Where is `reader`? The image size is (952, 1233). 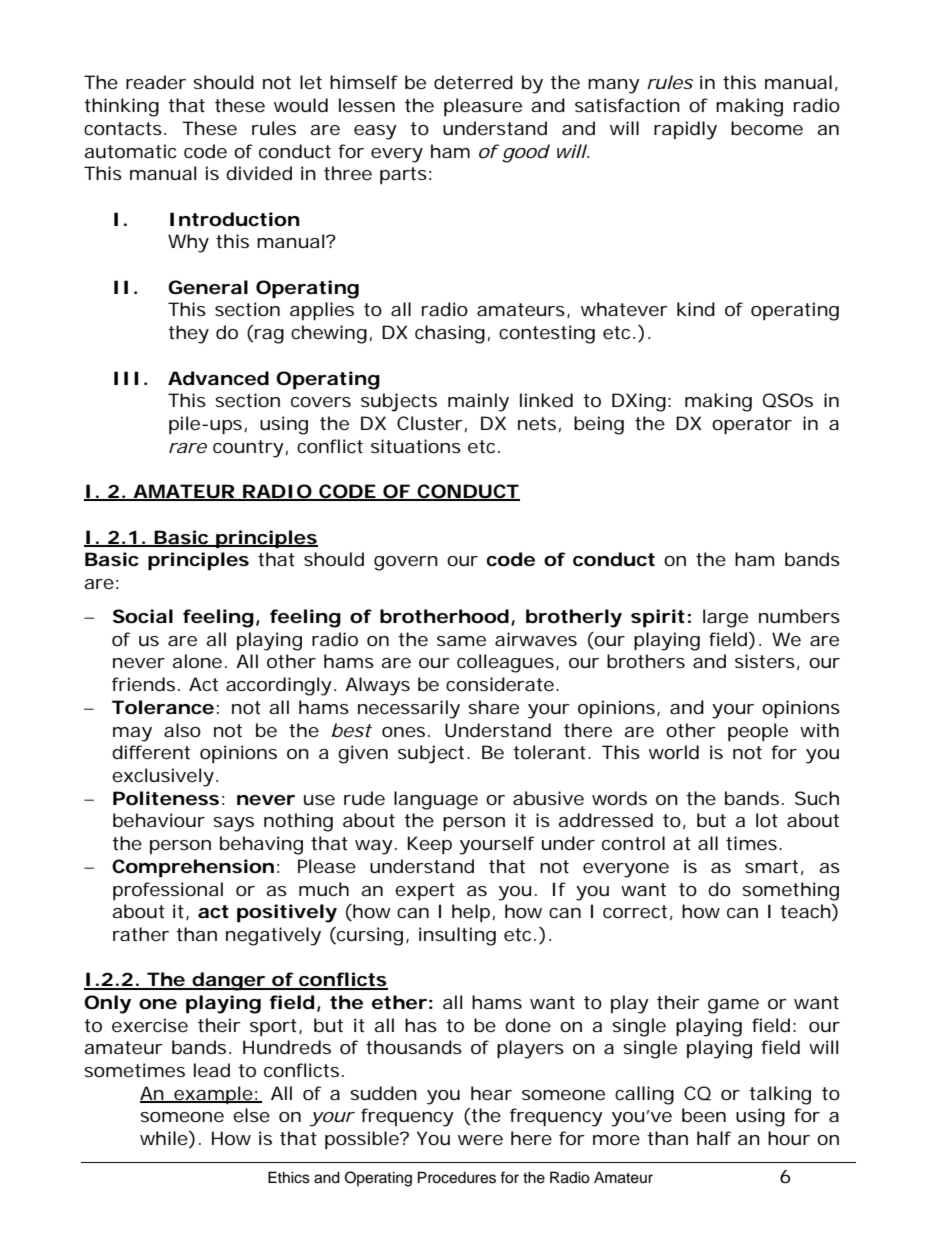
reader is located at coordinates (156, 82).
